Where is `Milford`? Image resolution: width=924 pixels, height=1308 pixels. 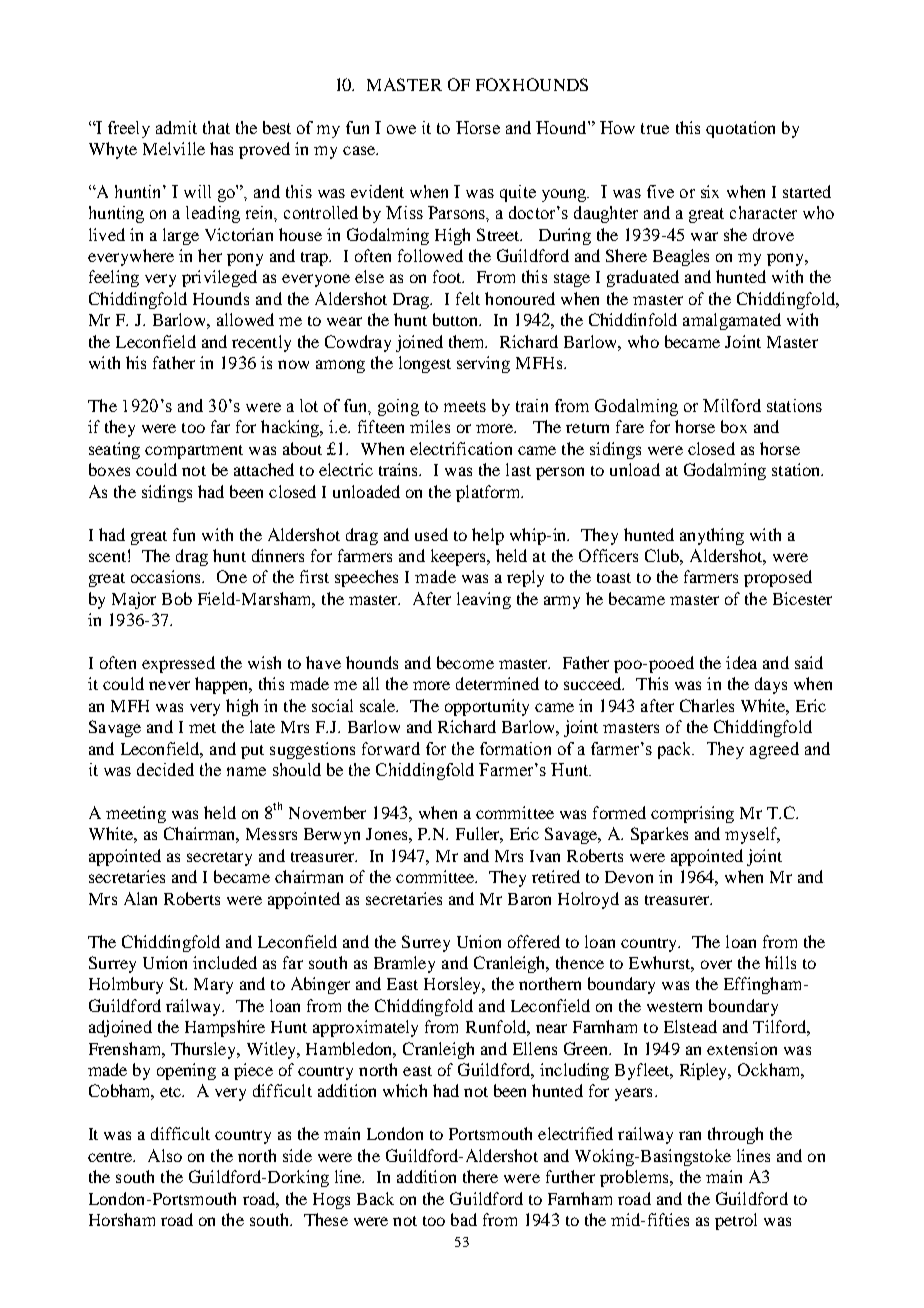 Milford is located at coordinates (732, 405).
